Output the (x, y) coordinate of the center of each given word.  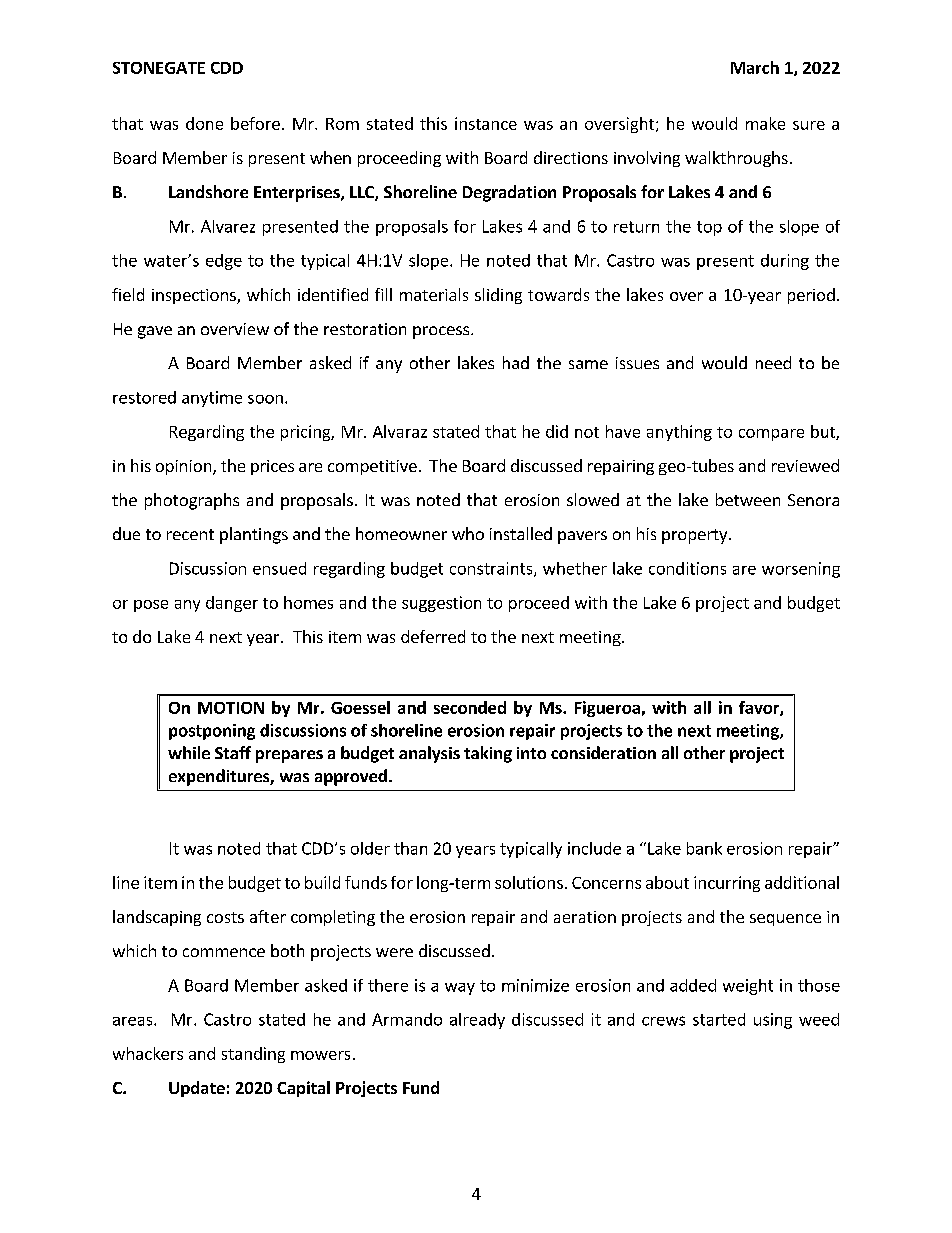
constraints (492, 569)
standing (253, 1055)
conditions (687, 568)
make (765, 123)
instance (486, 123)
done (204, 123)
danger (232, 604)
